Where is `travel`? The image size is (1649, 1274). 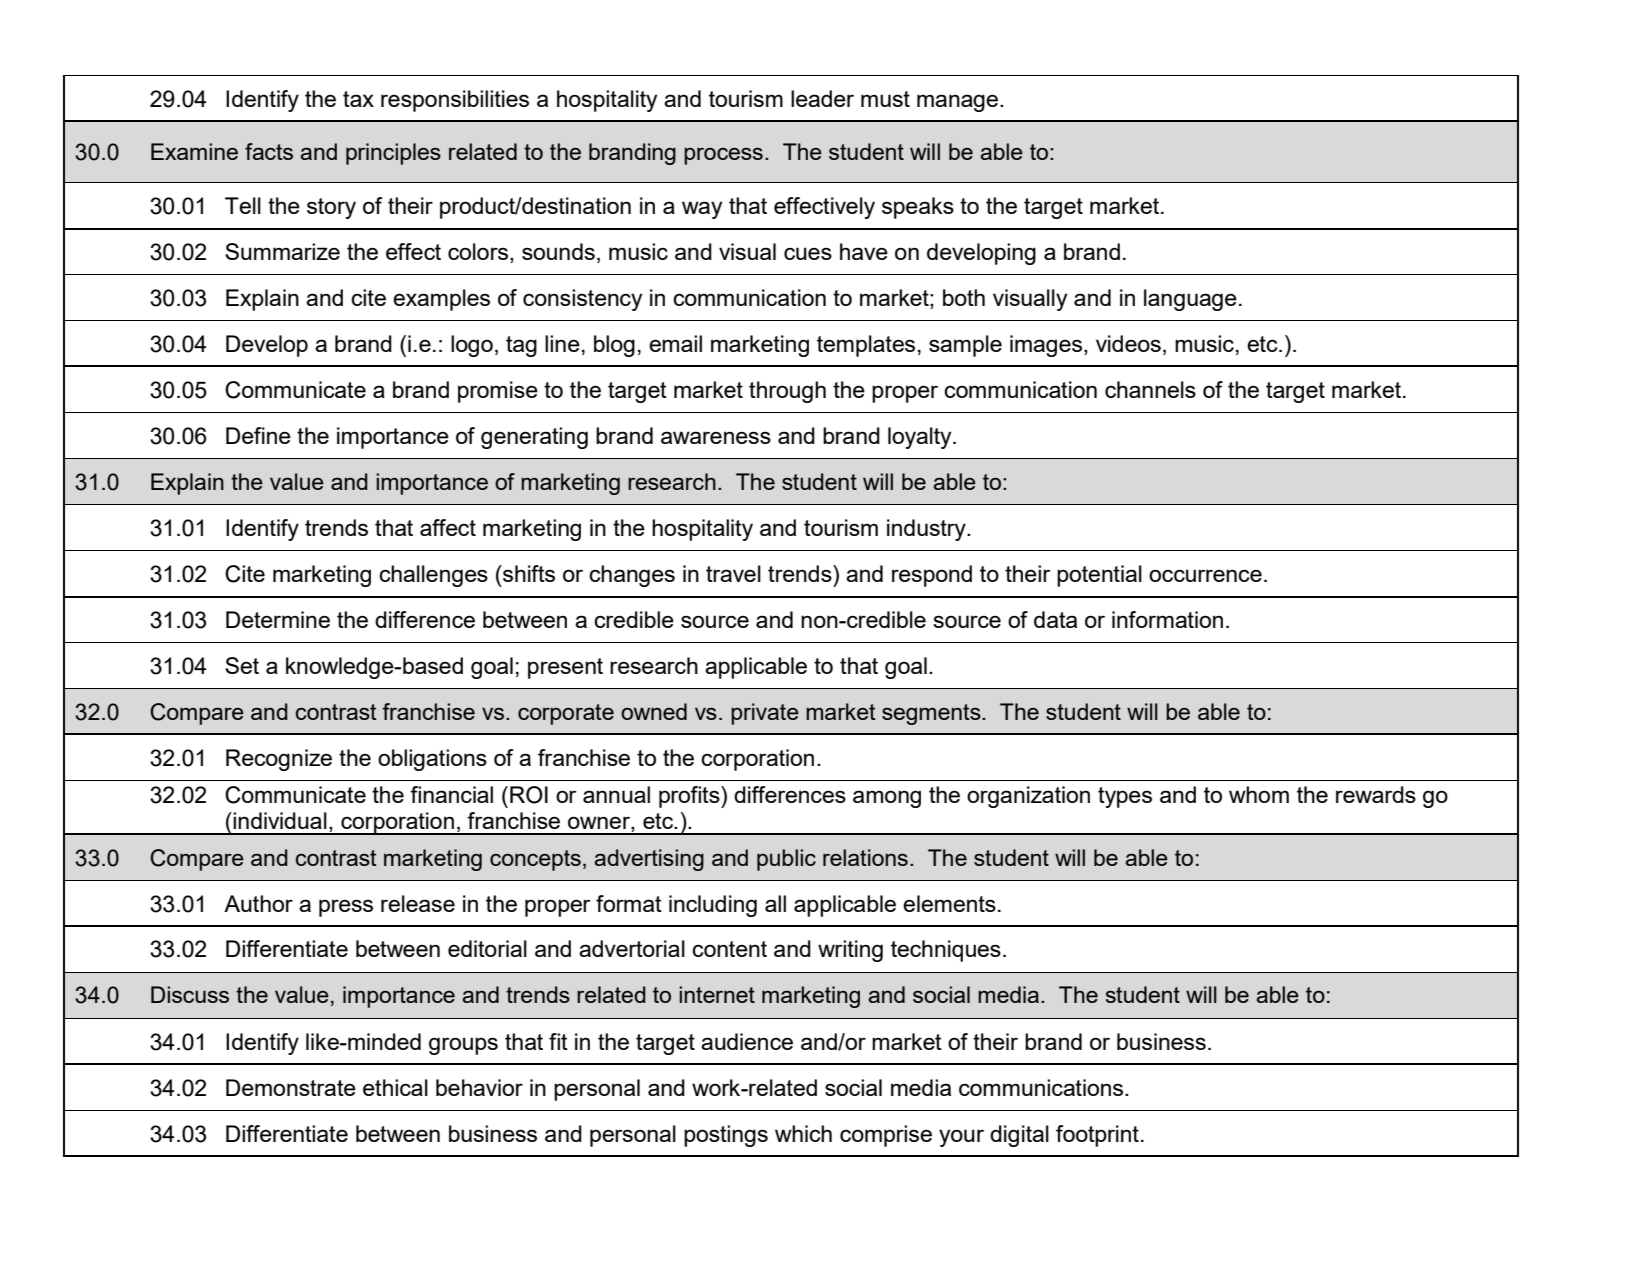
travel is located at coordinates (733, 573).
